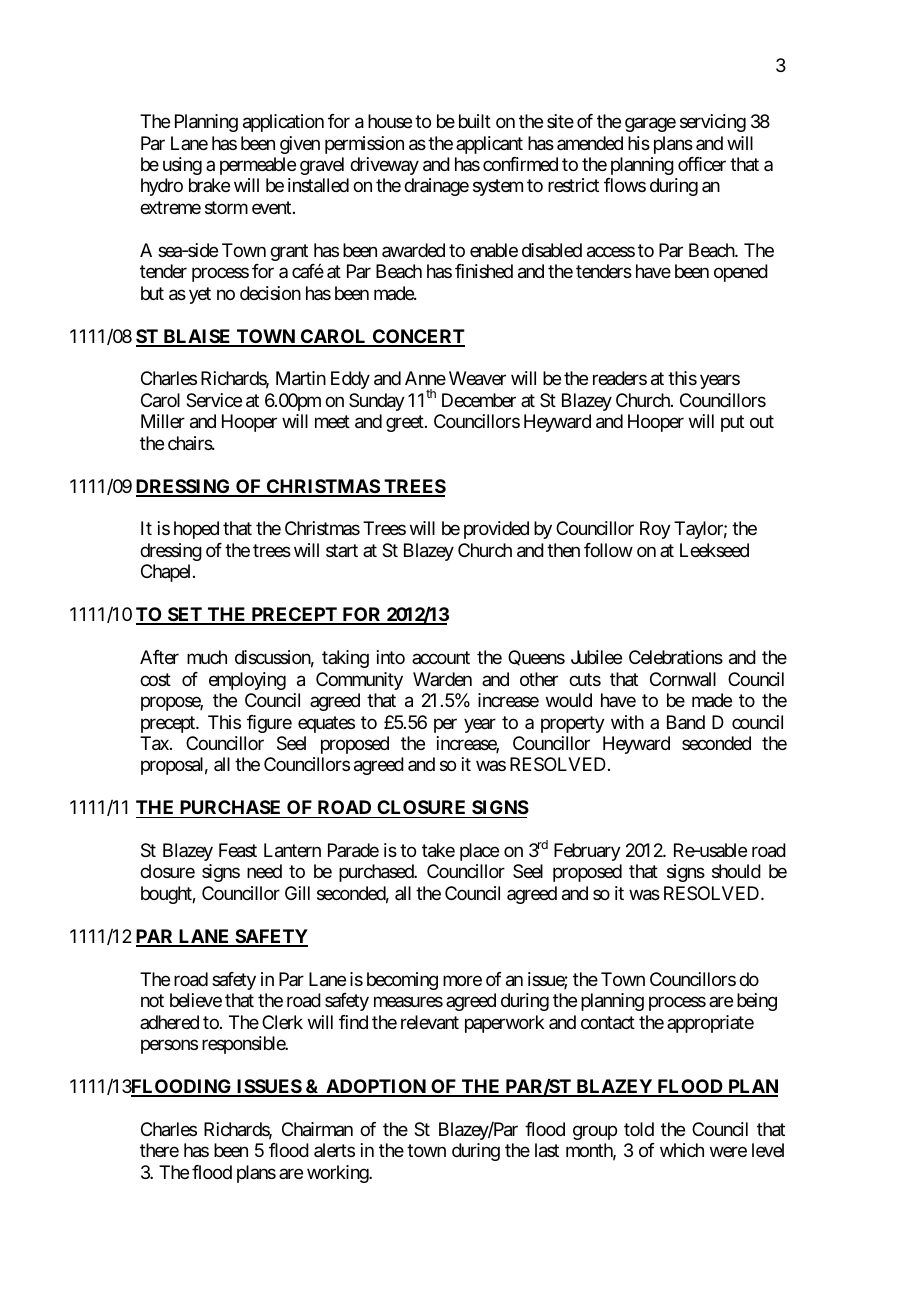  What do you see at coordinates (736, 871) in the page?
I see `should` at bounding box center [736, 871].
